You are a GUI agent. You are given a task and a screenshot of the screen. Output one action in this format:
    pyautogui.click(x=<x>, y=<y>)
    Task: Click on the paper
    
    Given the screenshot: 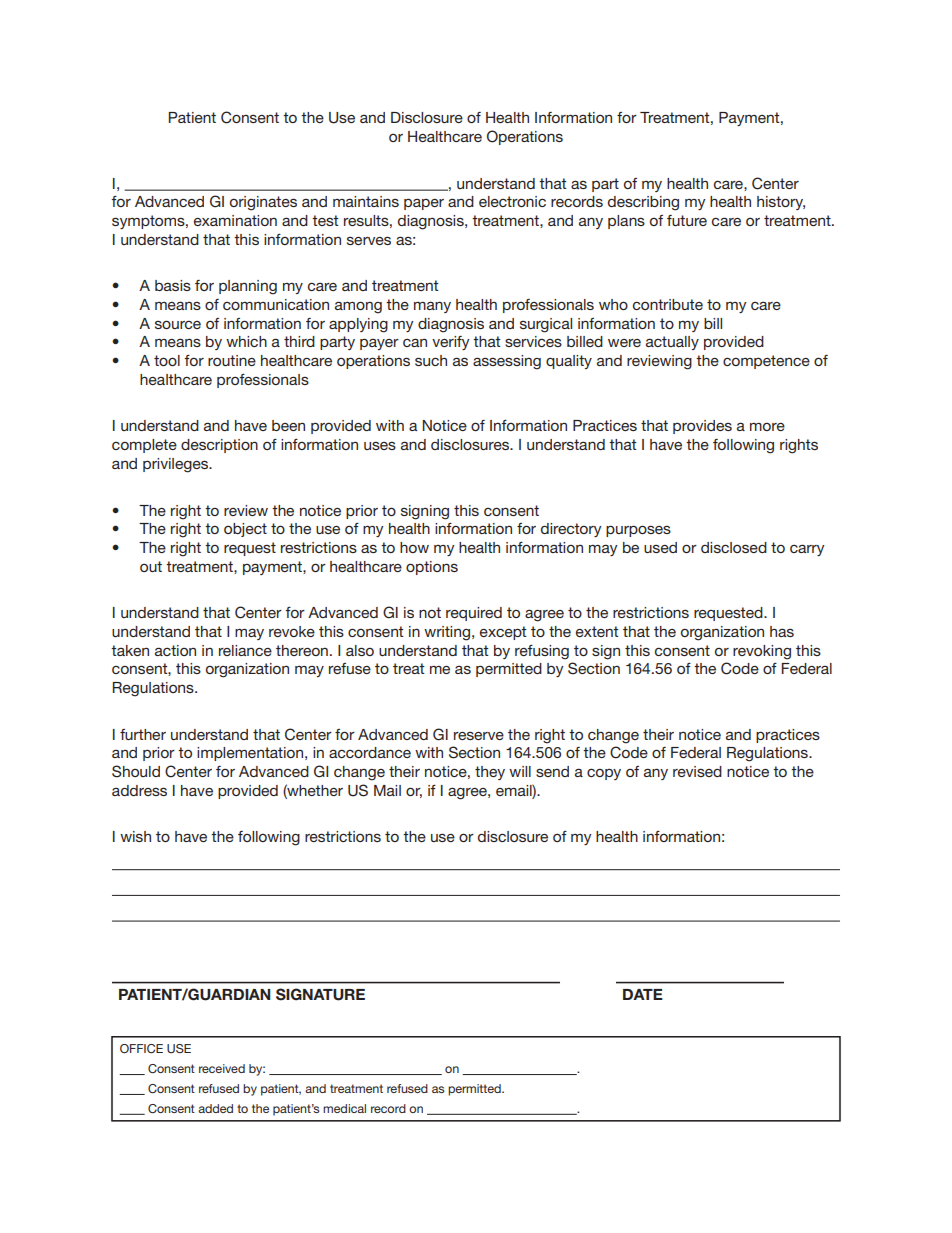 What is the action you would take?
    pyautogui.click(x=424, y=204)
